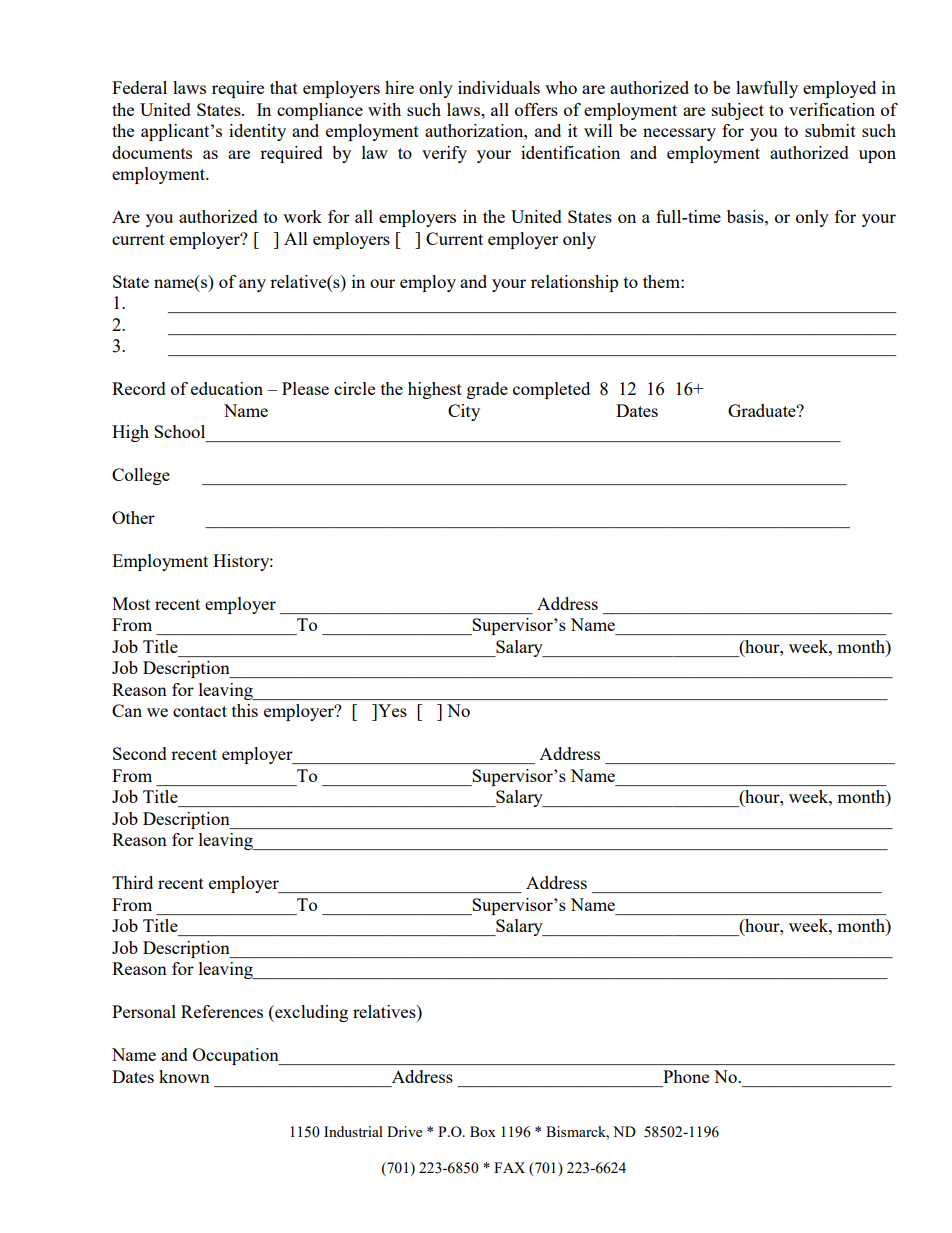  I want to click on offers, so click(536, 109).
